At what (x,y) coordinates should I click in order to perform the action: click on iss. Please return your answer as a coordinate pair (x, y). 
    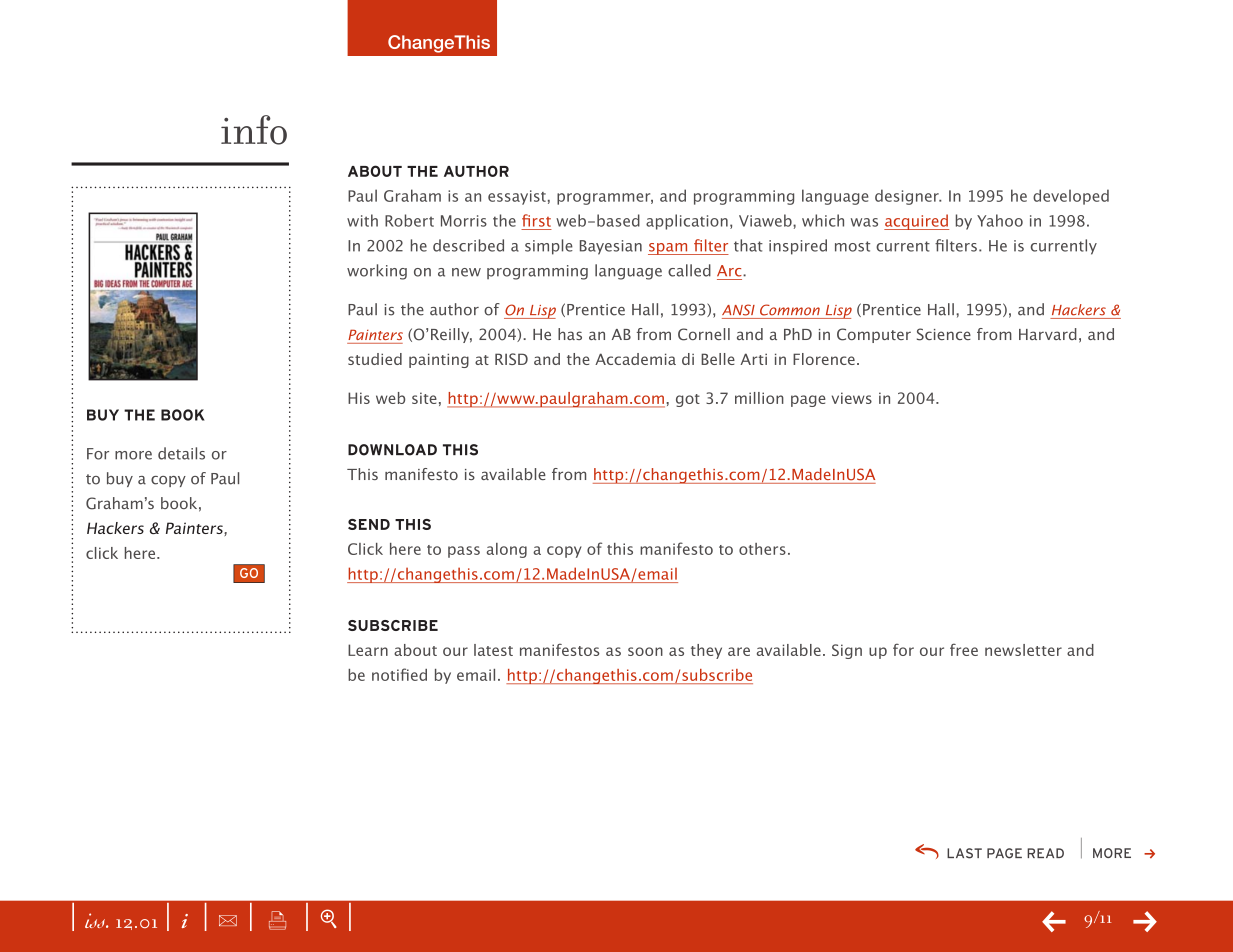
    Looking at the image, I should click on (96, 920).
